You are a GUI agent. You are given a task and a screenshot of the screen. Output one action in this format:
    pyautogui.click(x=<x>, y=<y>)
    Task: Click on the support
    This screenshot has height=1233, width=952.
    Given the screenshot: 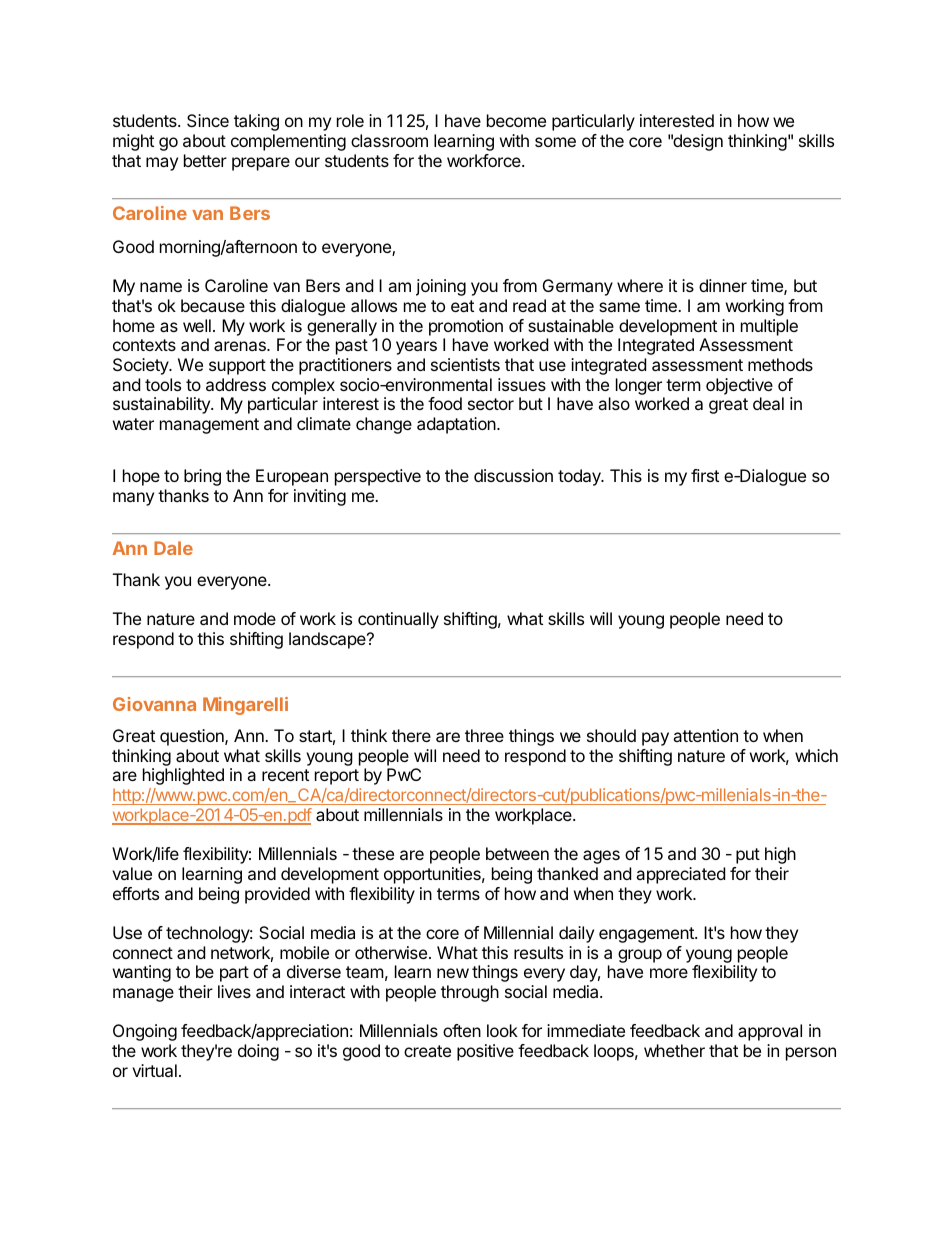 What is the action you would take?
    pyautogui.click(x=237, y=367)
